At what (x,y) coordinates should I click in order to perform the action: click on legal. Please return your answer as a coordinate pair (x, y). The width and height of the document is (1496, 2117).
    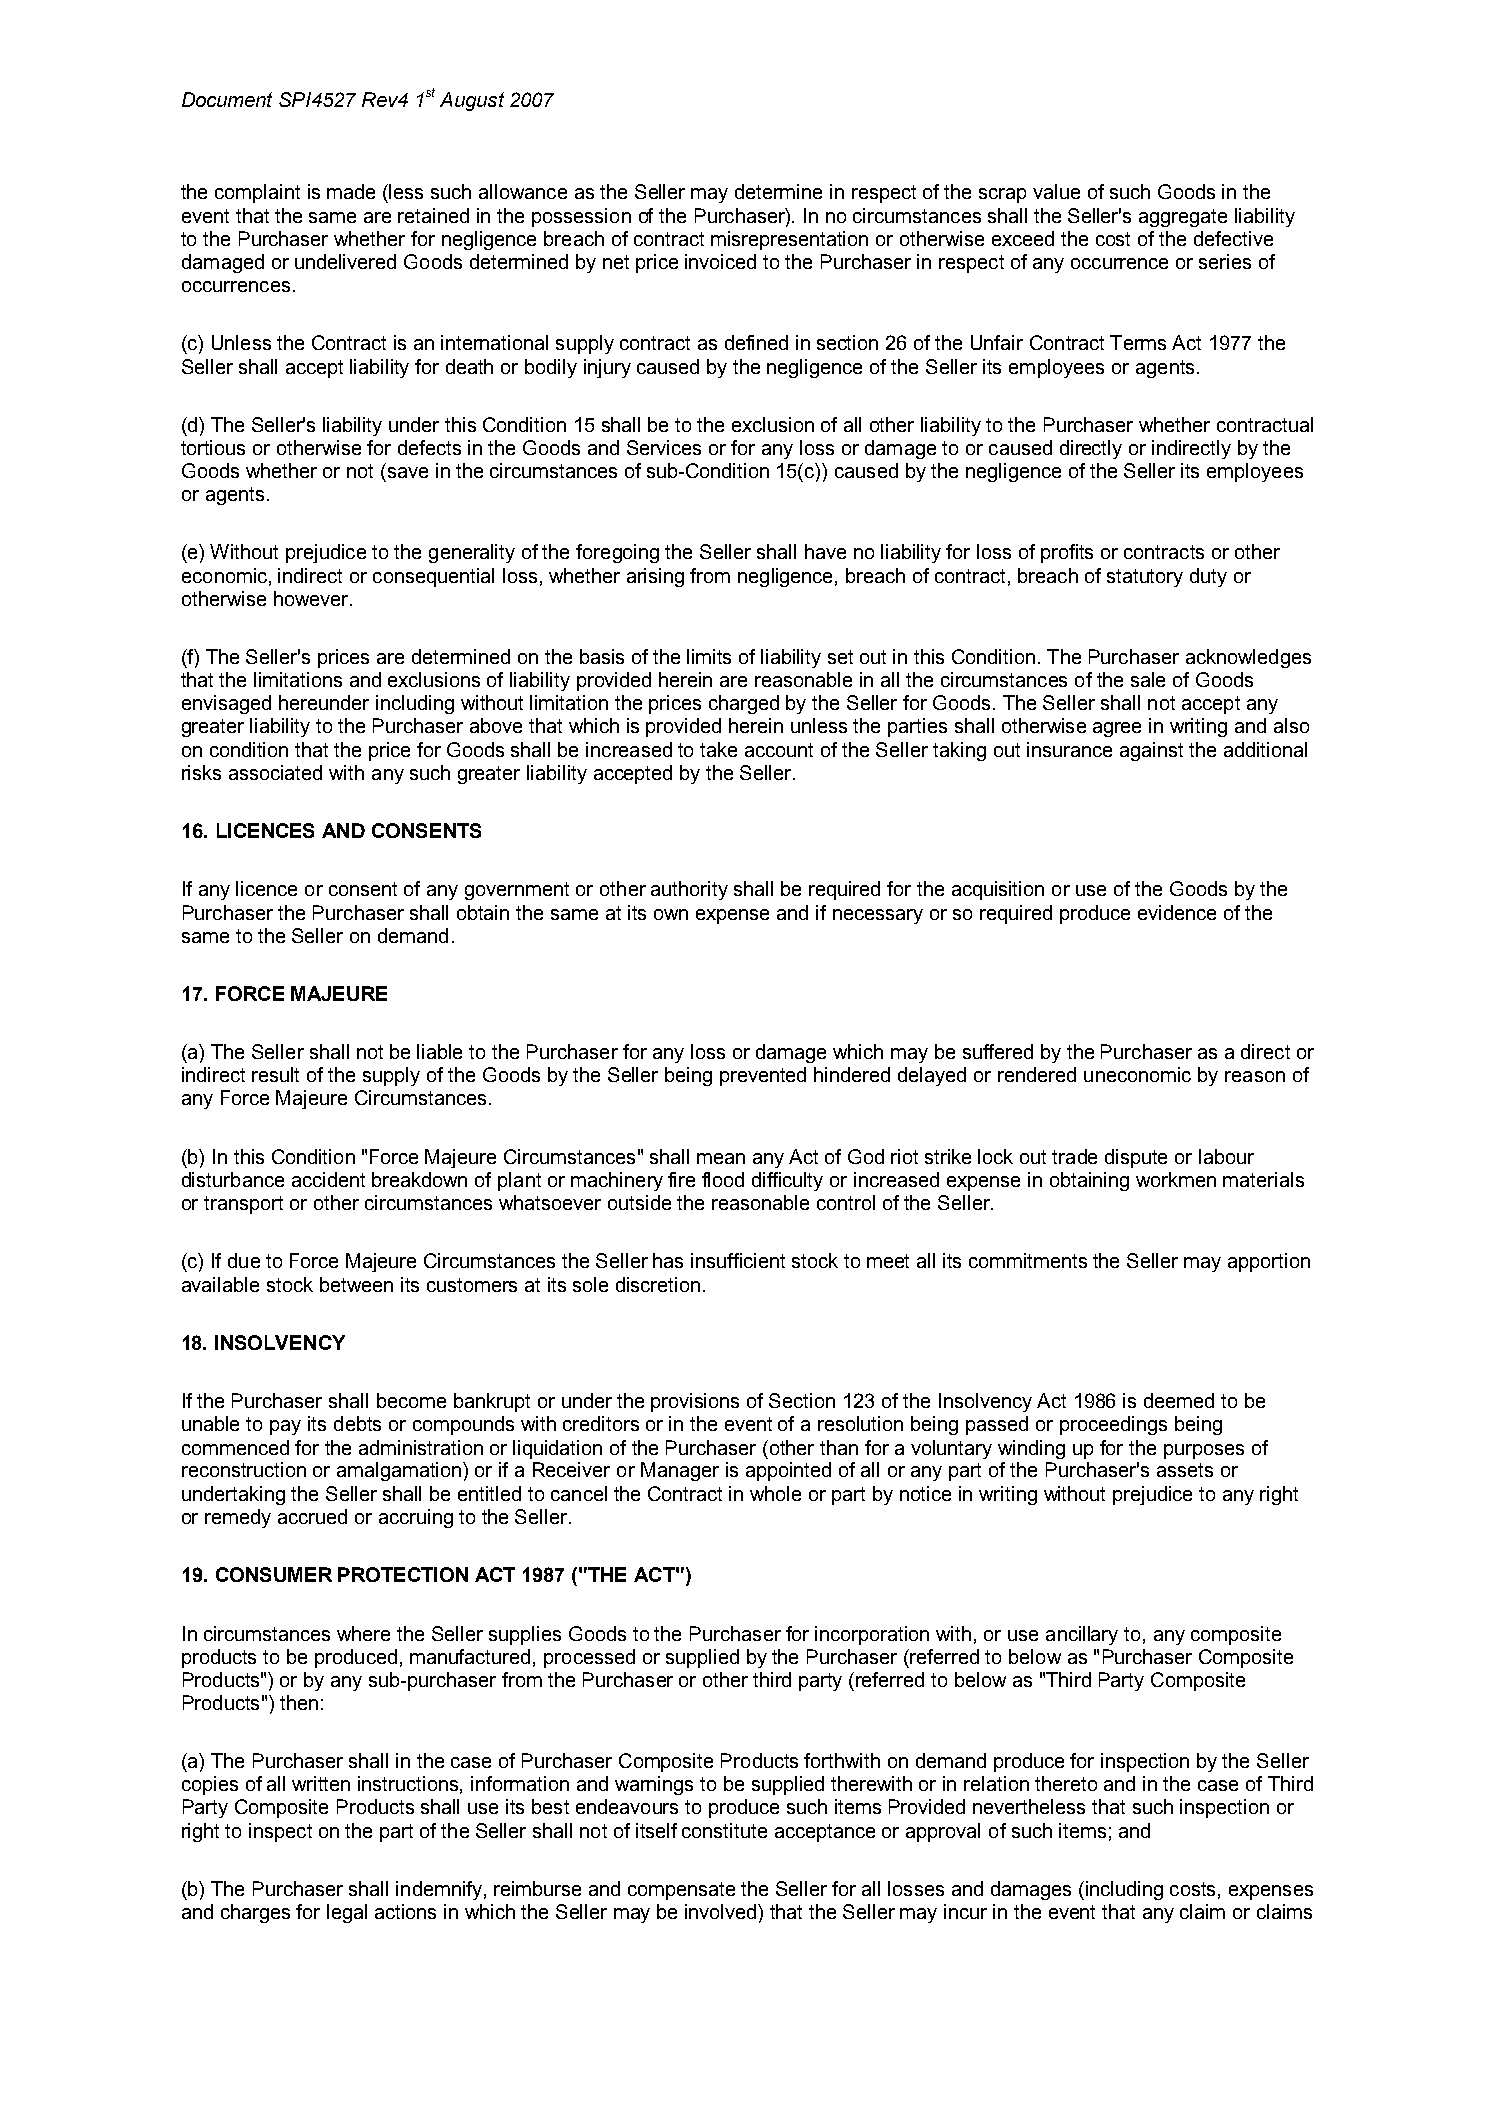
    Looking at the image, I should click on (347, 1913).
